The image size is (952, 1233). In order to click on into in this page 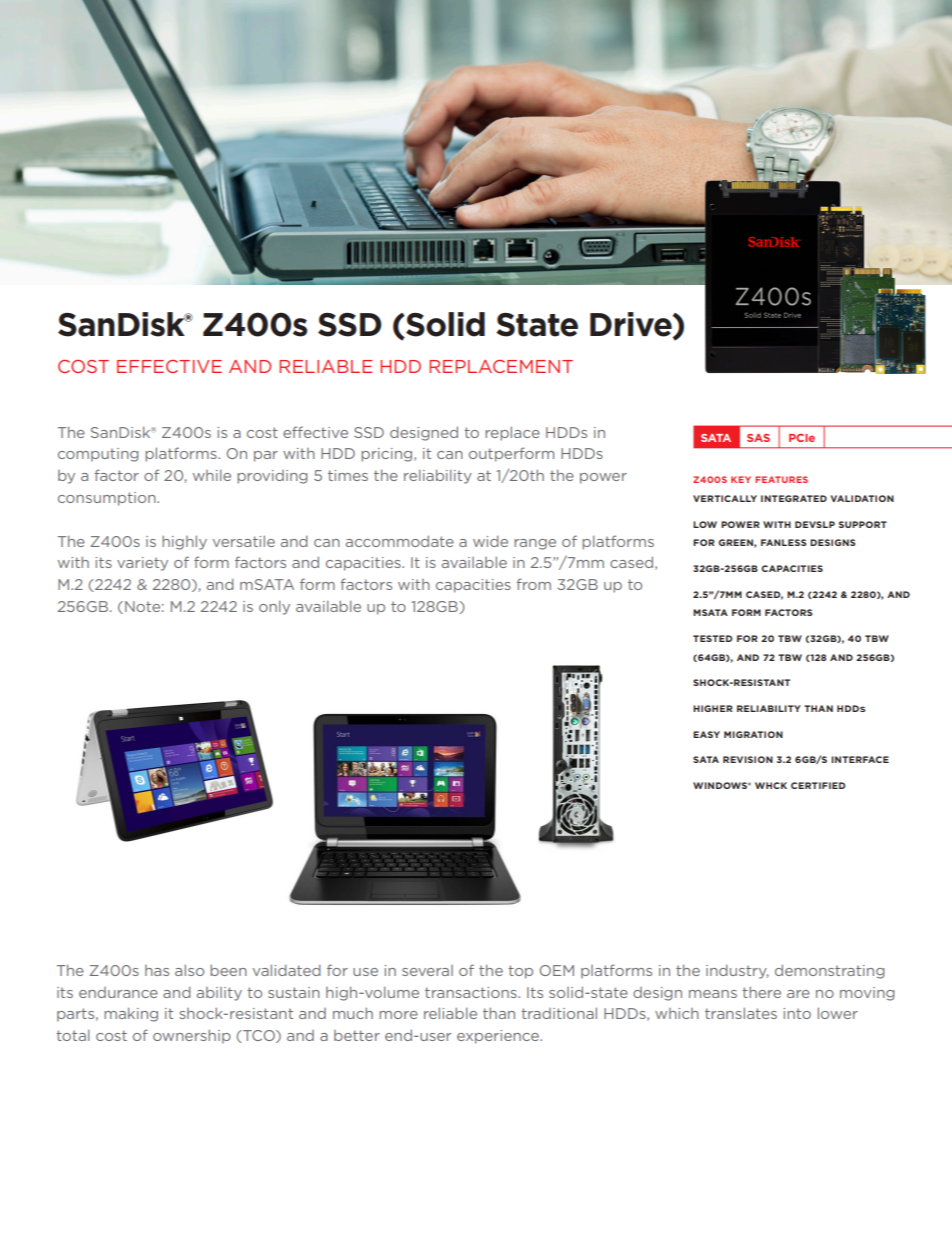, I will do `click(797, 1013)`.
